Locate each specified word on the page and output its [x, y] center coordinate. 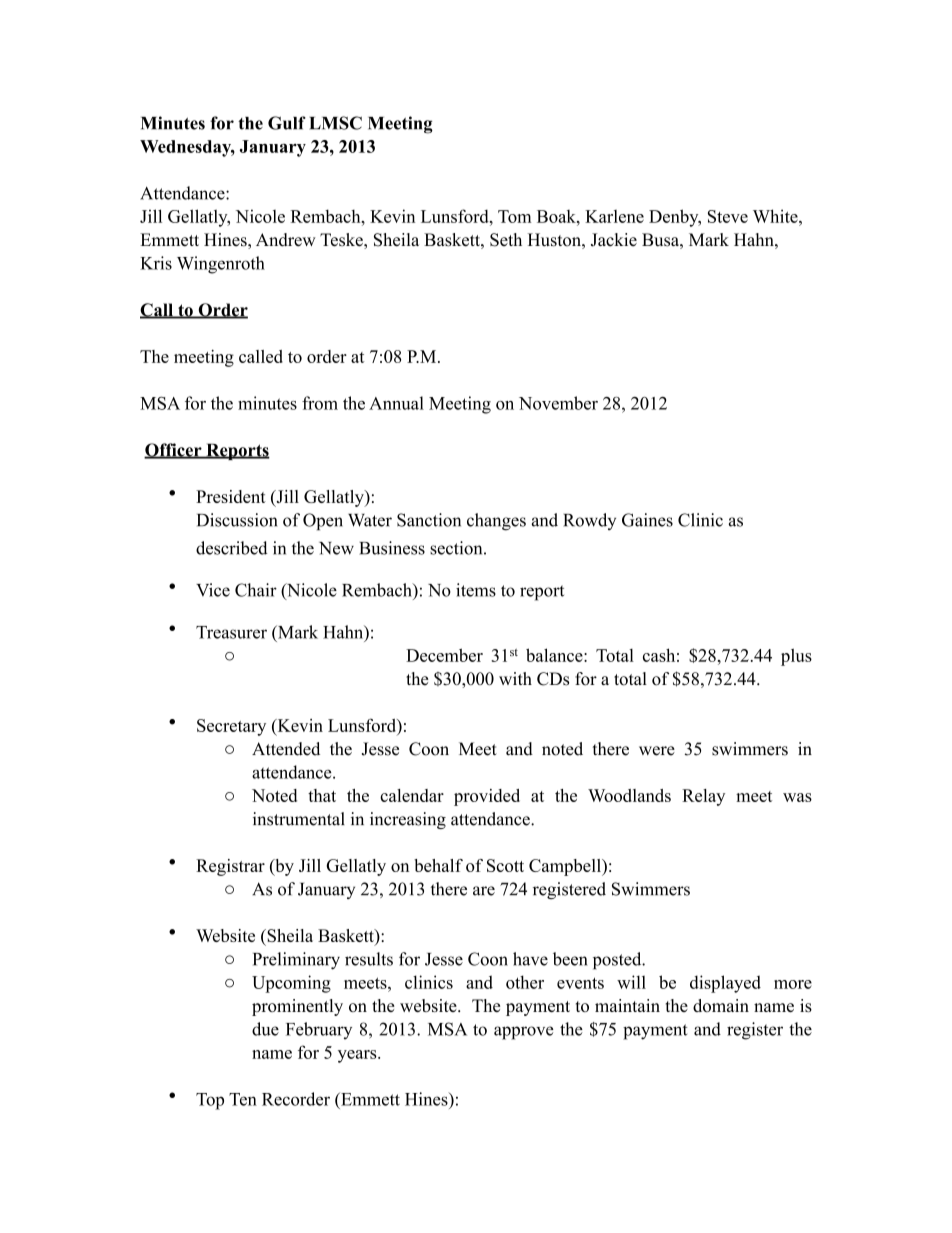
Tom [515, 216]
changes [496, 522]
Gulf [287, 123]
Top [210, 1101]
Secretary [231, 727]
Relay [703, 797]
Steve [728, 216]
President [231, 496]
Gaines [647, 520]
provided [487, 797]
